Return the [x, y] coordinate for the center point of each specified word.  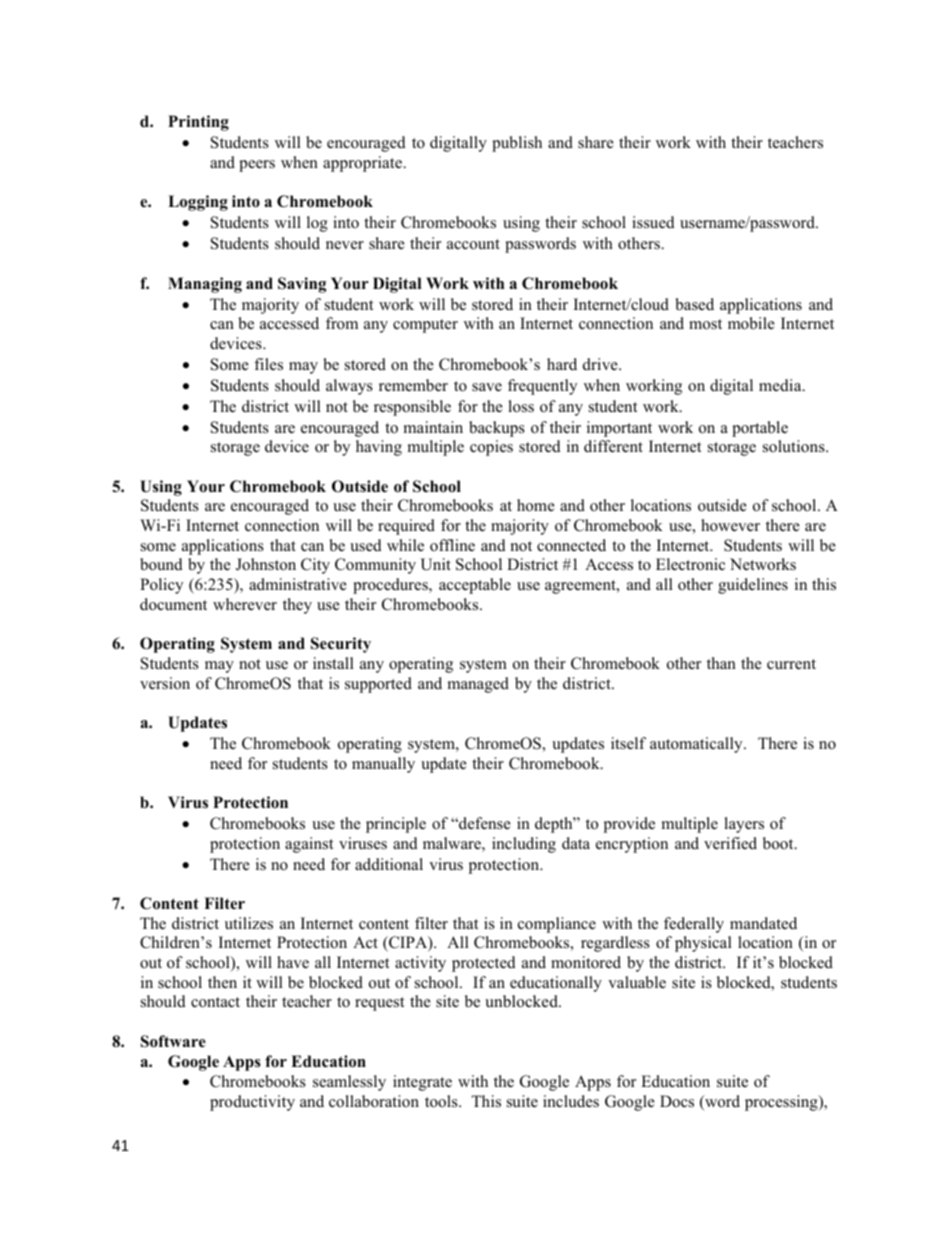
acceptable [475, 586]
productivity [252, 1103]
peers [257, 166]
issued [653, 222]
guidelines [753, 586]
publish [517, 144]
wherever [245, 604]
